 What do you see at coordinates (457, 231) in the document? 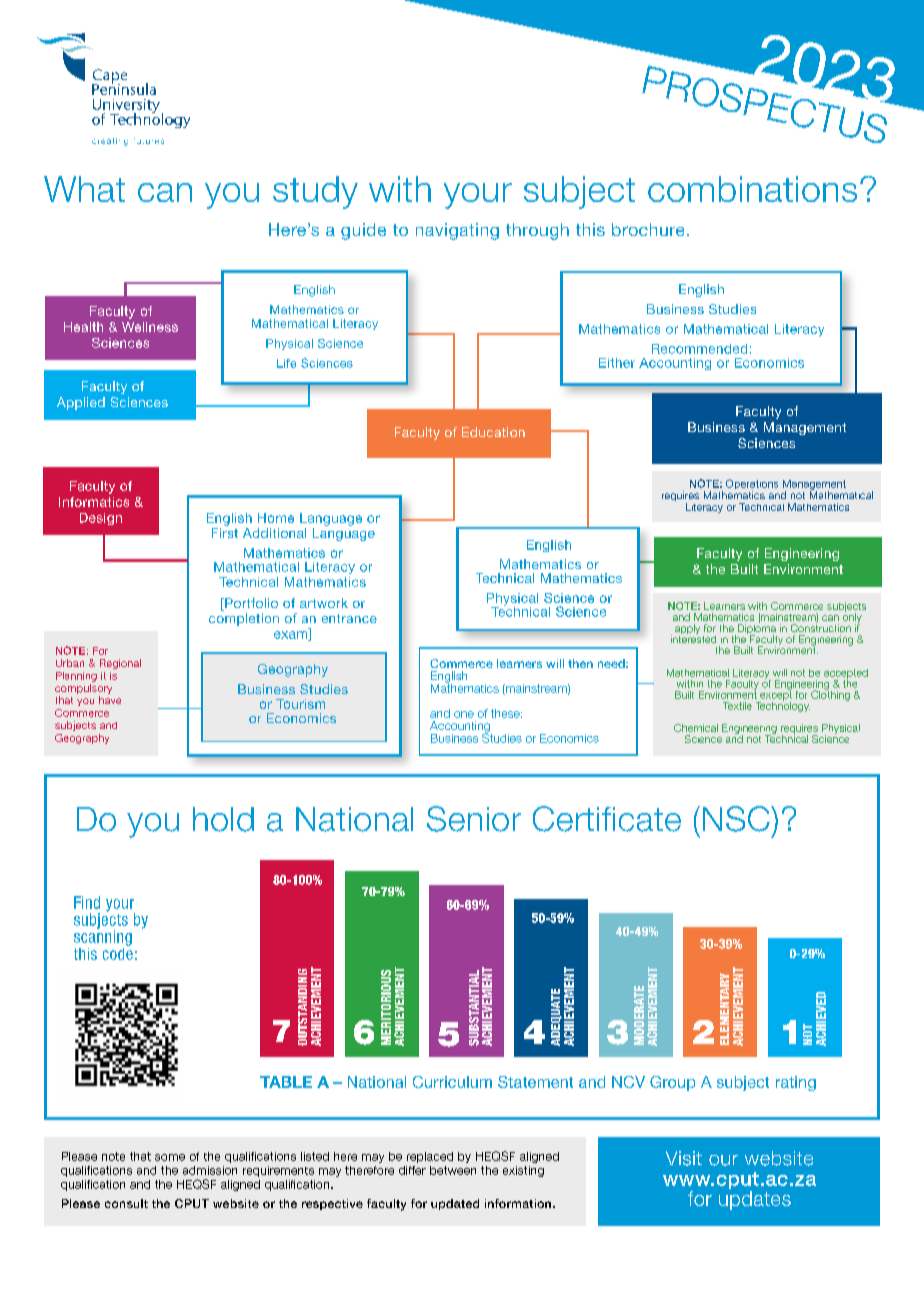
I see `navigating` at bounding box center [457, 231].
